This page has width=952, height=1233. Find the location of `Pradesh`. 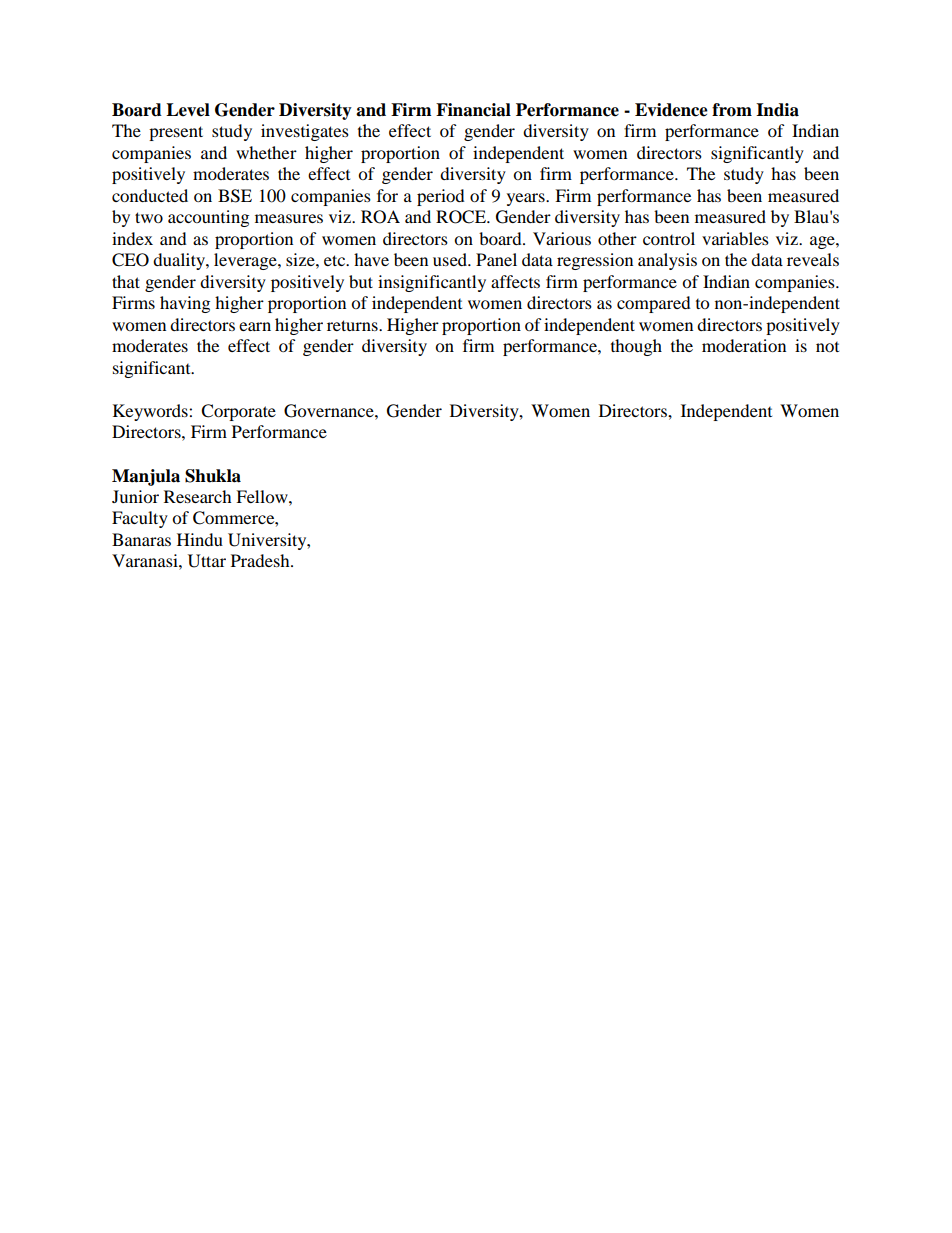

Pradesh is located at coordinates (261, 560).
